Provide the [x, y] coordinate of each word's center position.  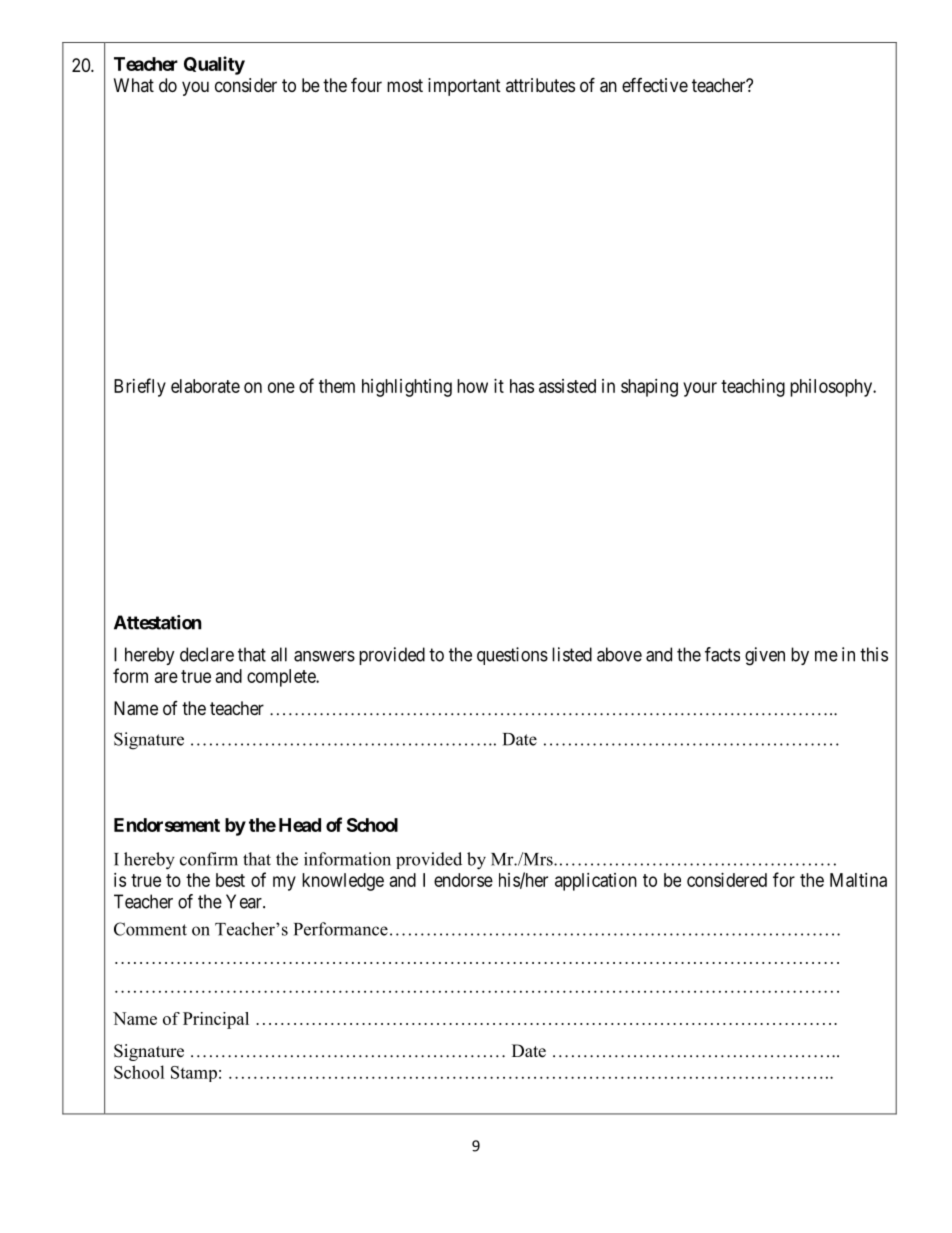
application [596, 882]
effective [655, 84]
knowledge [343, 882]
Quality [214, 65]
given [765, 656]
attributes [540, 85]
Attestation [158, 622]
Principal [216, 1020]
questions [512, 656]
